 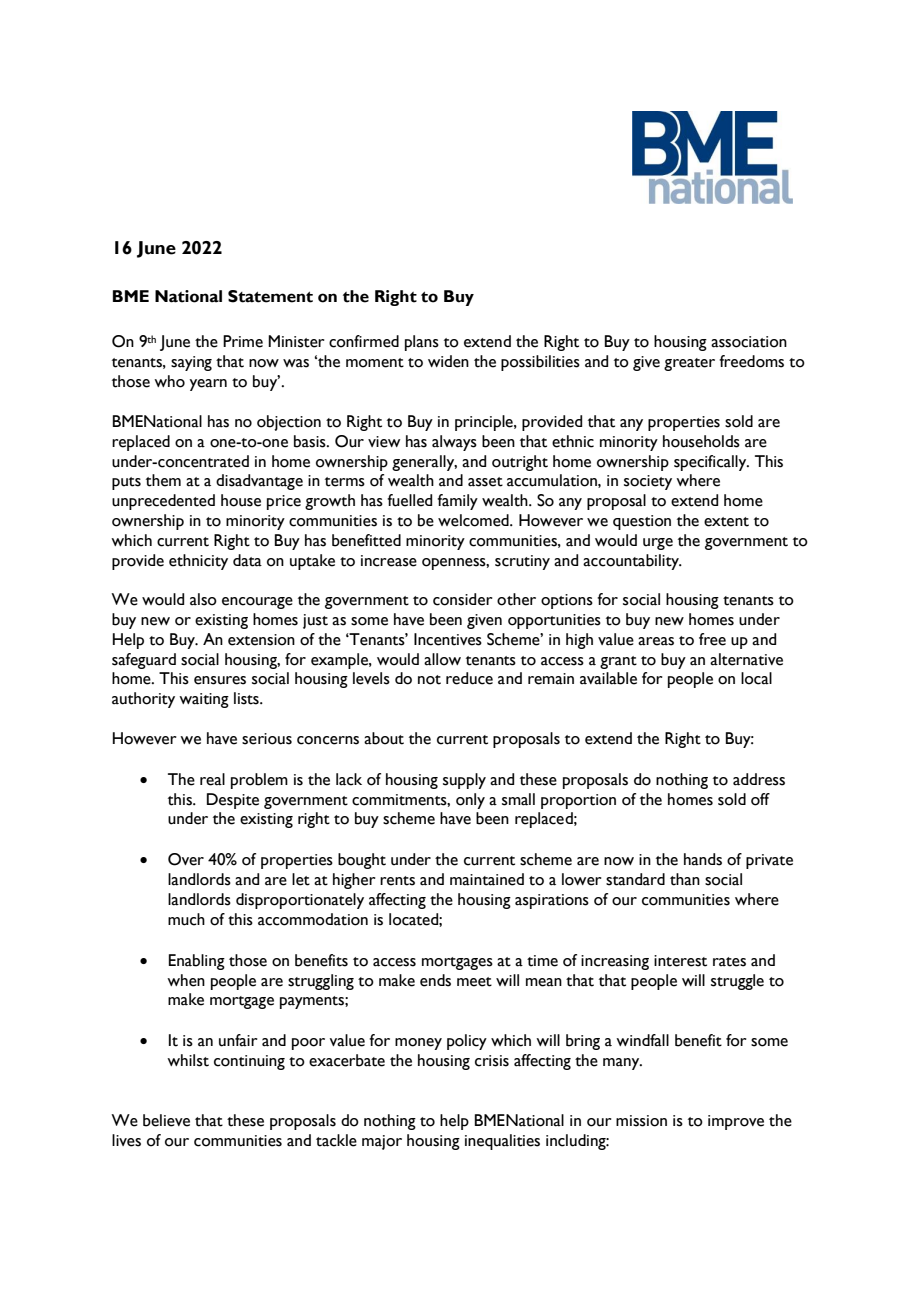 I want to click on unprecedented, so click(x=163, y=502).
